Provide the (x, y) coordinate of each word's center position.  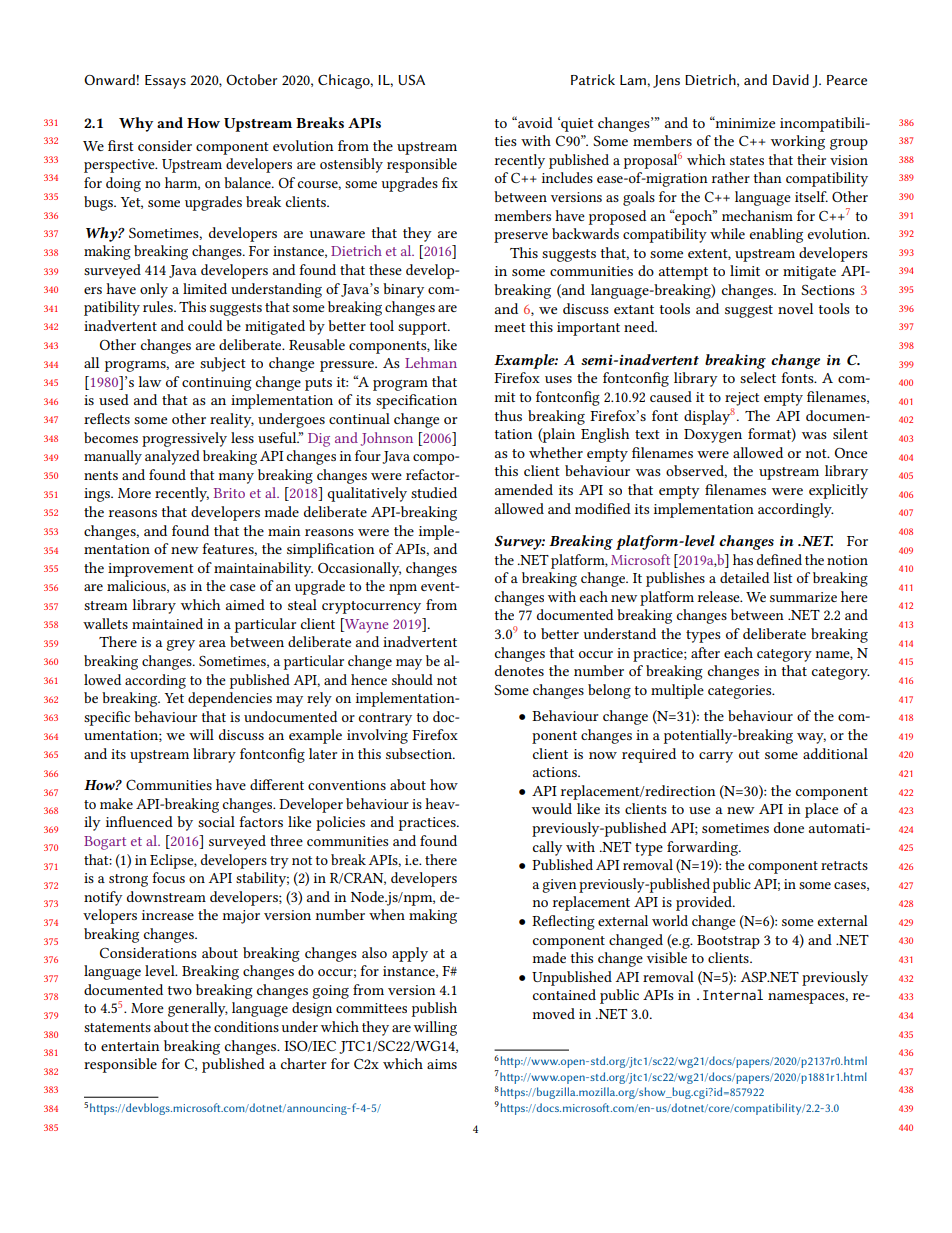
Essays (165, 82)
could (205, 325)
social (216, 821)
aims (442, 1064)
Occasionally (359, 569)
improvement (151, 570)
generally (198, 1009)
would (552, 808)
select (758, 377)
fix (450, 182)
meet (510, 327)
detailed (745, 577)
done (789, 827)
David (791, 79)
